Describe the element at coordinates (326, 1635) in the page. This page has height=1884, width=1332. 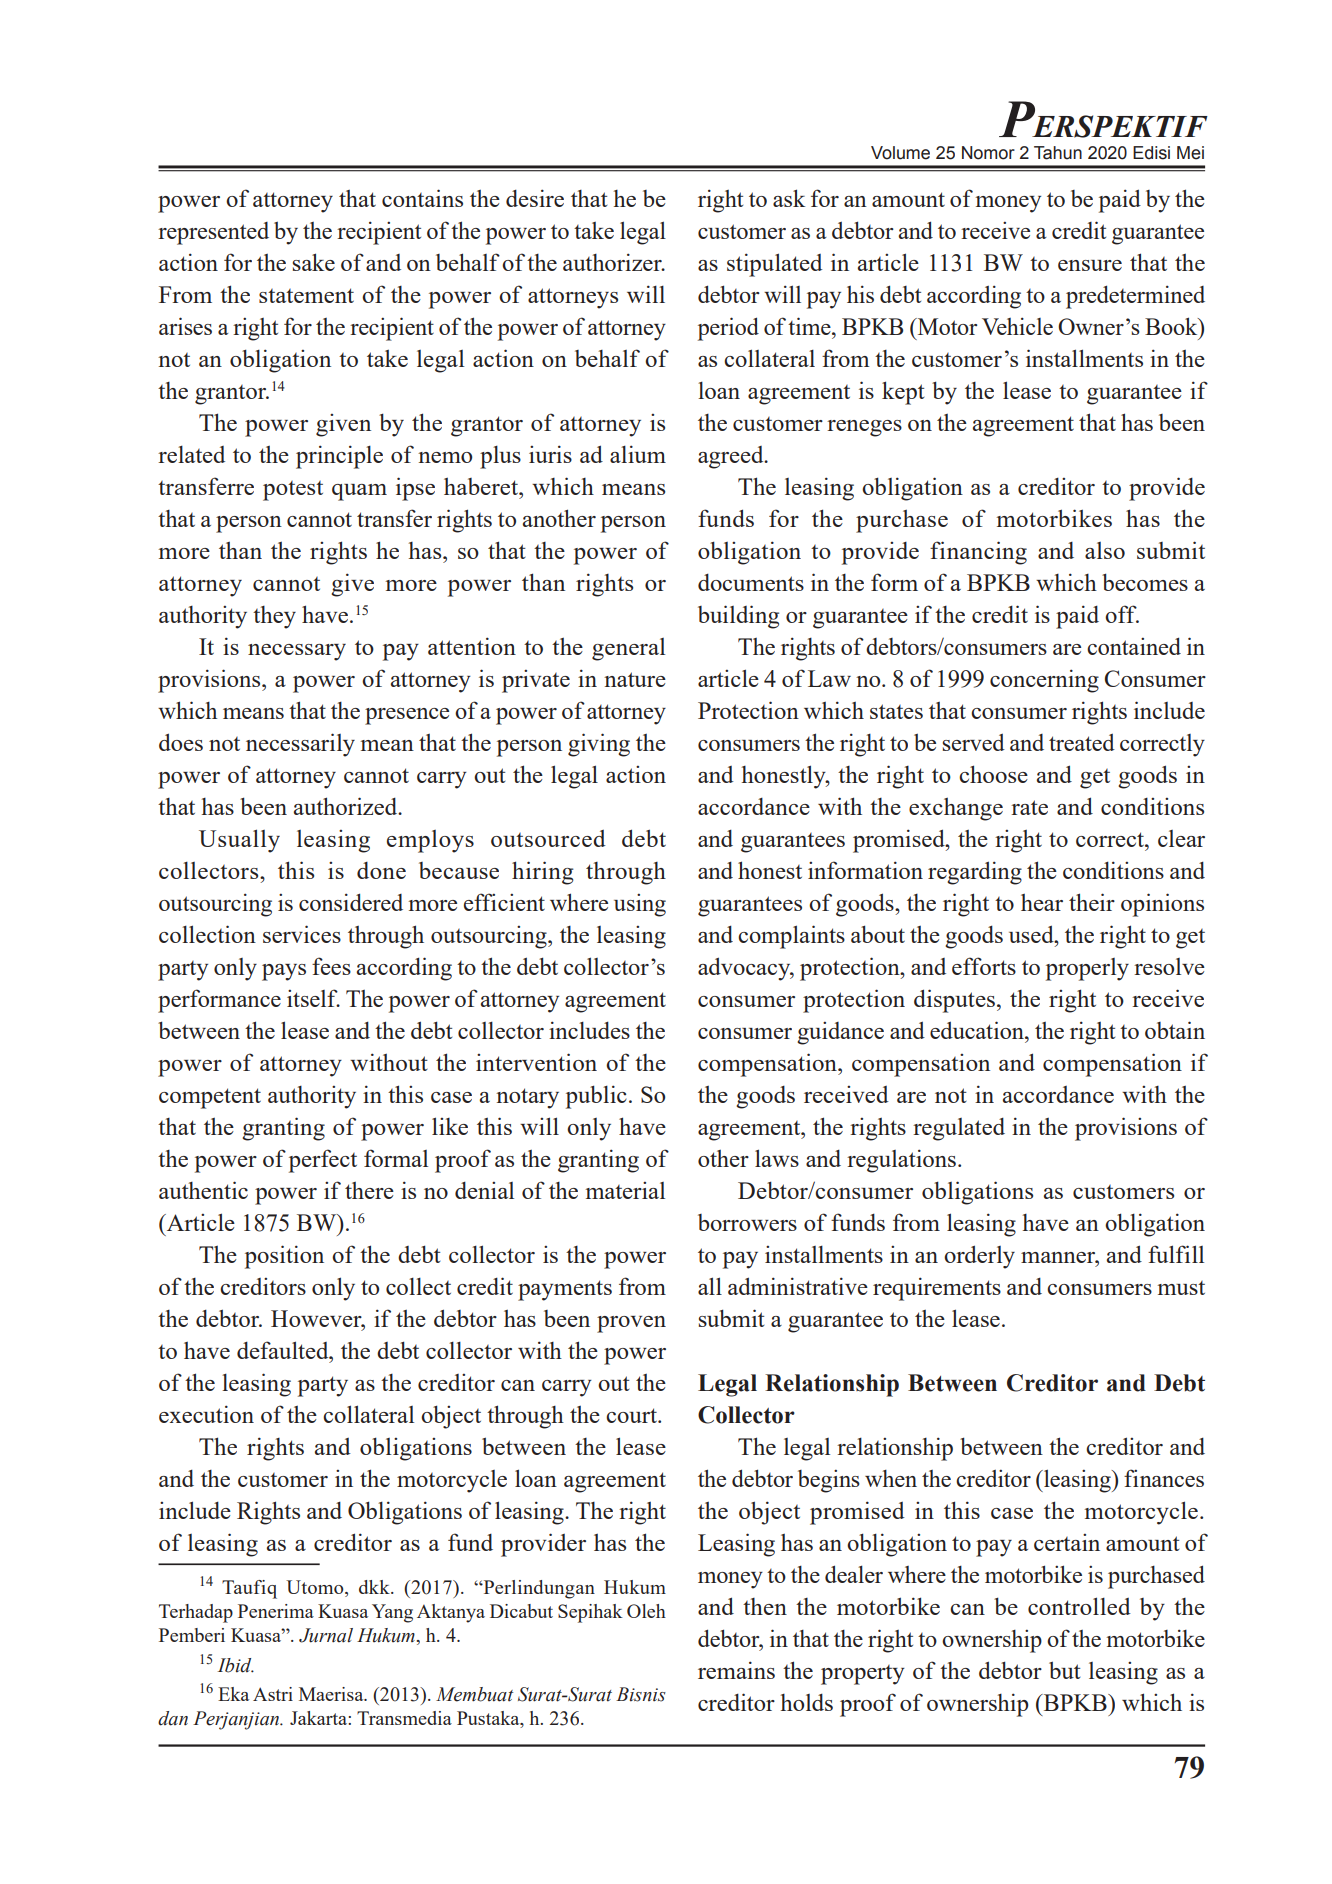
I see `Jurnal` at that location.
